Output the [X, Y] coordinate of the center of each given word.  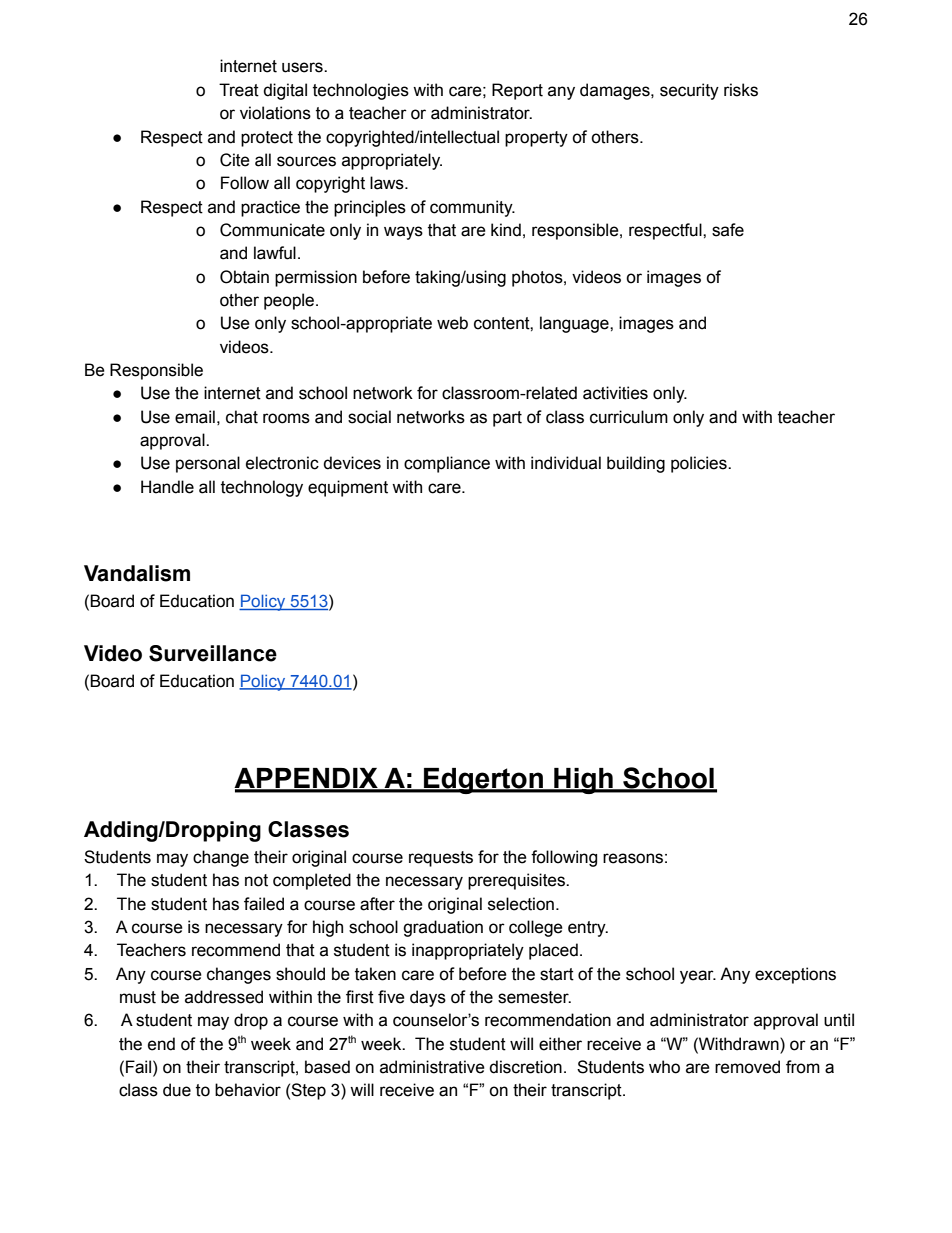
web [452, 323]
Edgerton [483, 781]
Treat [239, 90]
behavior [248, 1090]
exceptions [795, 975]
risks [741, 90]
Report [517, 91]
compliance [447, 464]
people [290, 301]
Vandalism [137, 573]
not [256, 880]
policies [700, 464]
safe [728, 230]
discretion [525, 1067]
